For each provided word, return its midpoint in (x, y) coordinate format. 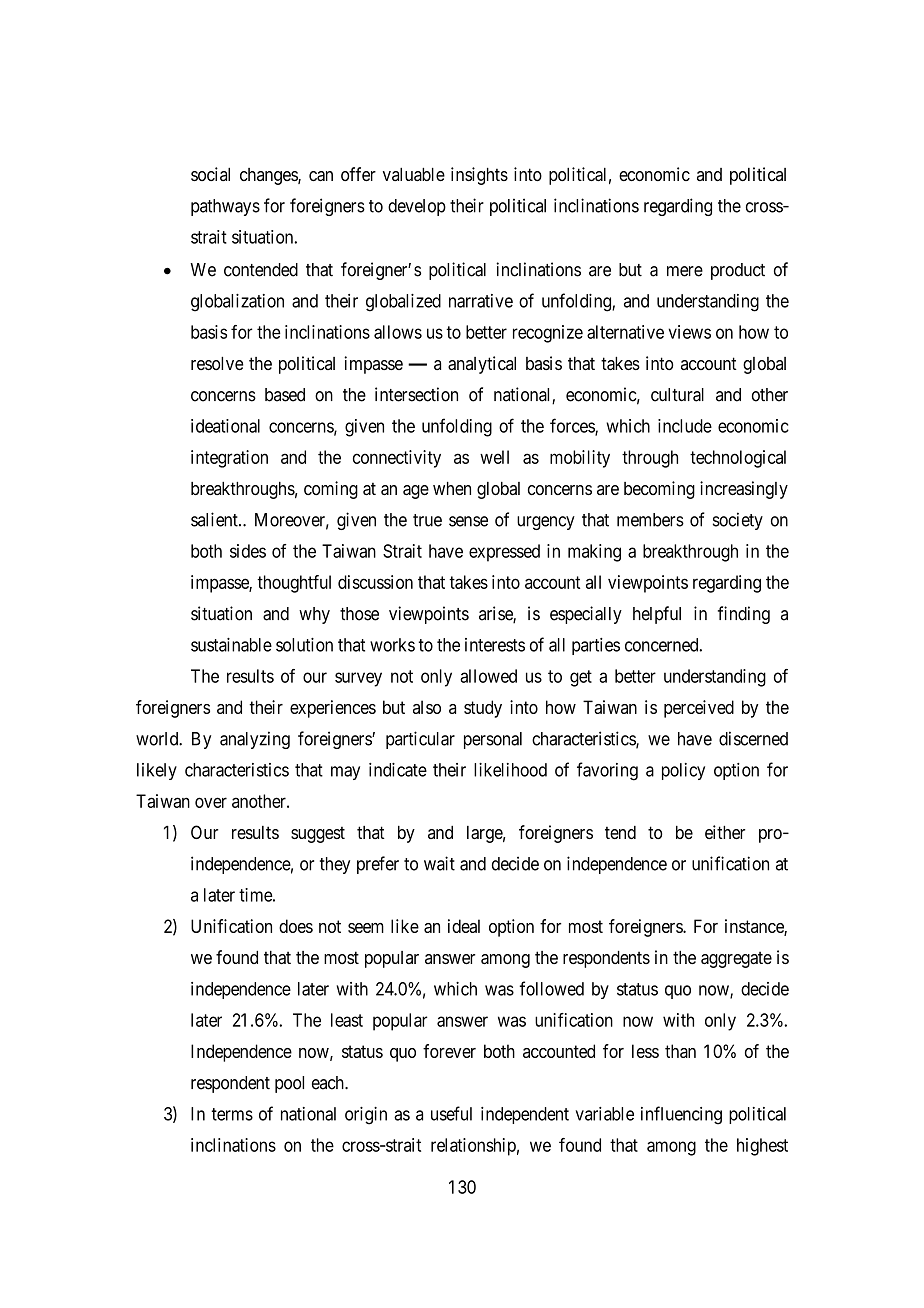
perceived (699, 709)
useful (451, 1113)
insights (479, 176)
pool (289, 1084)
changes (269, 176)
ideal (464, 926)
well (494, 457)
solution (304, 645)
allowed (488, 676)
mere (685, 271)
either (725, 832)
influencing (681, 1115)
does (296, 926)
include (685, 426)
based (285, 395)
